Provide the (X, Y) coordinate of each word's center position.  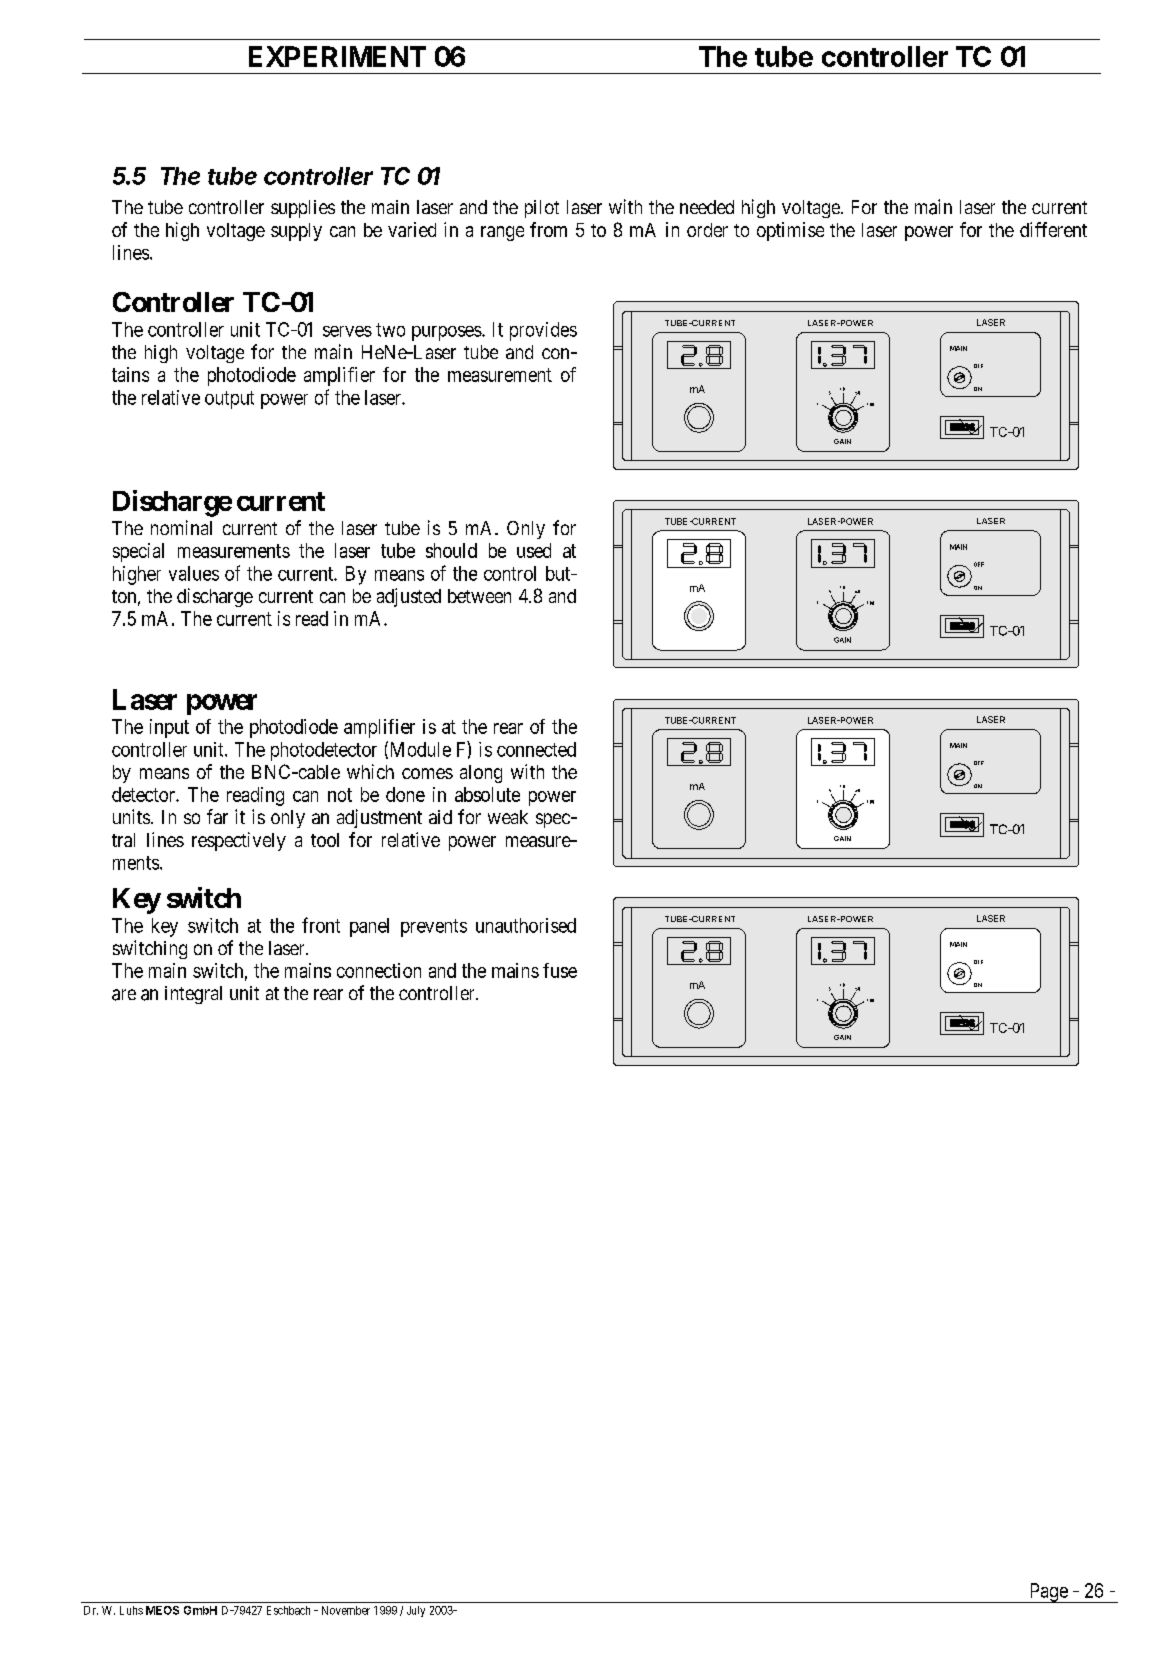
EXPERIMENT (337, 56)
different (1053, 229)
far (217, 816)
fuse (560, 970)
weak (508, 817)
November (346, 1610)
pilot (542, 209)
